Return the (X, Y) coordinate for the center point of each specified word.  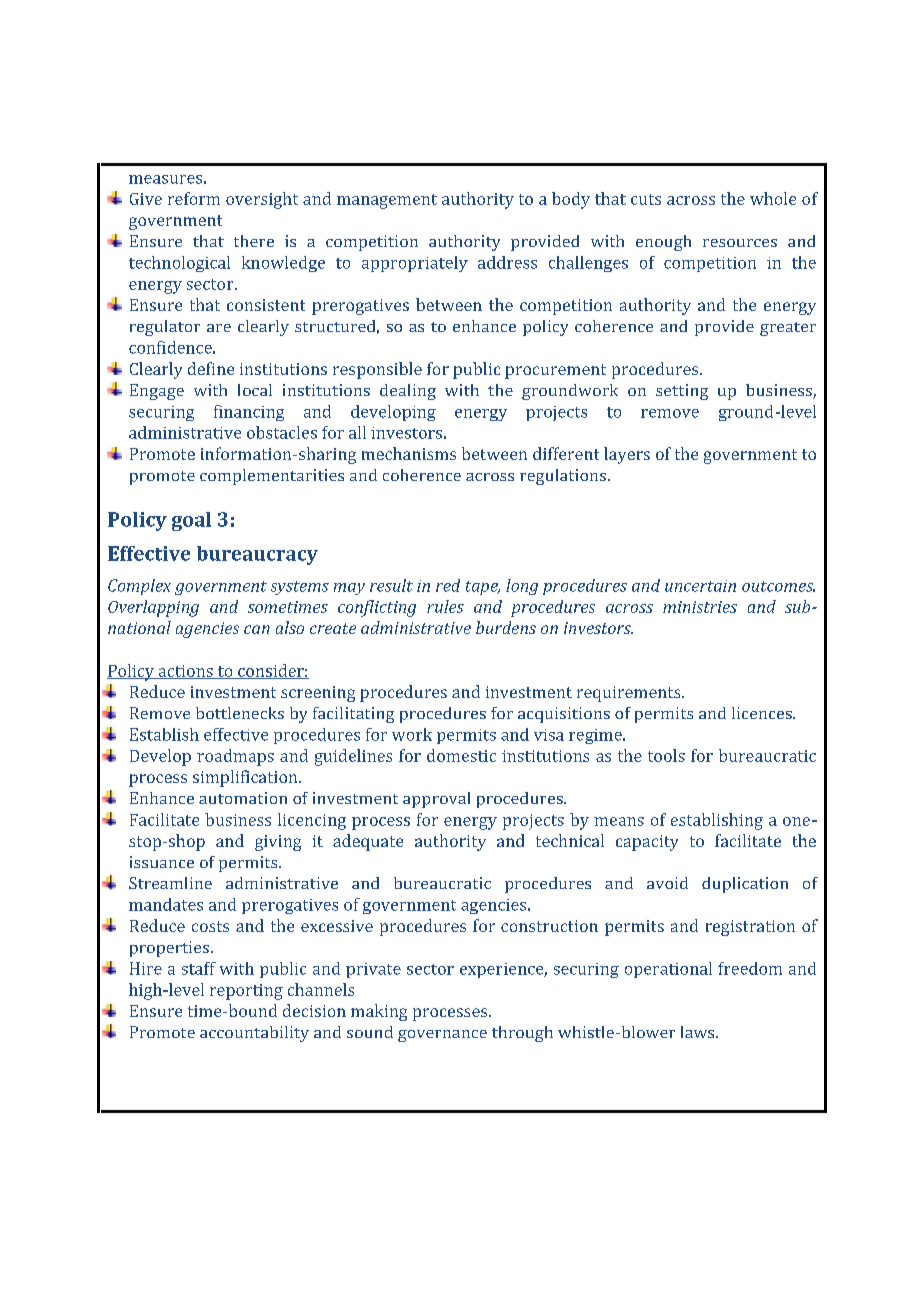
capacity (647, 843)
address (507, 262)
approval (436, 800)
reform (194, 198)
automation (243, 798)
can (257, 629)
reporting (246, 992)
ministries (700, 607)
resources (740, 243)
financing (249, 413)
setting (682, 392)
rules (445, 606)
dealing (408, 392)
